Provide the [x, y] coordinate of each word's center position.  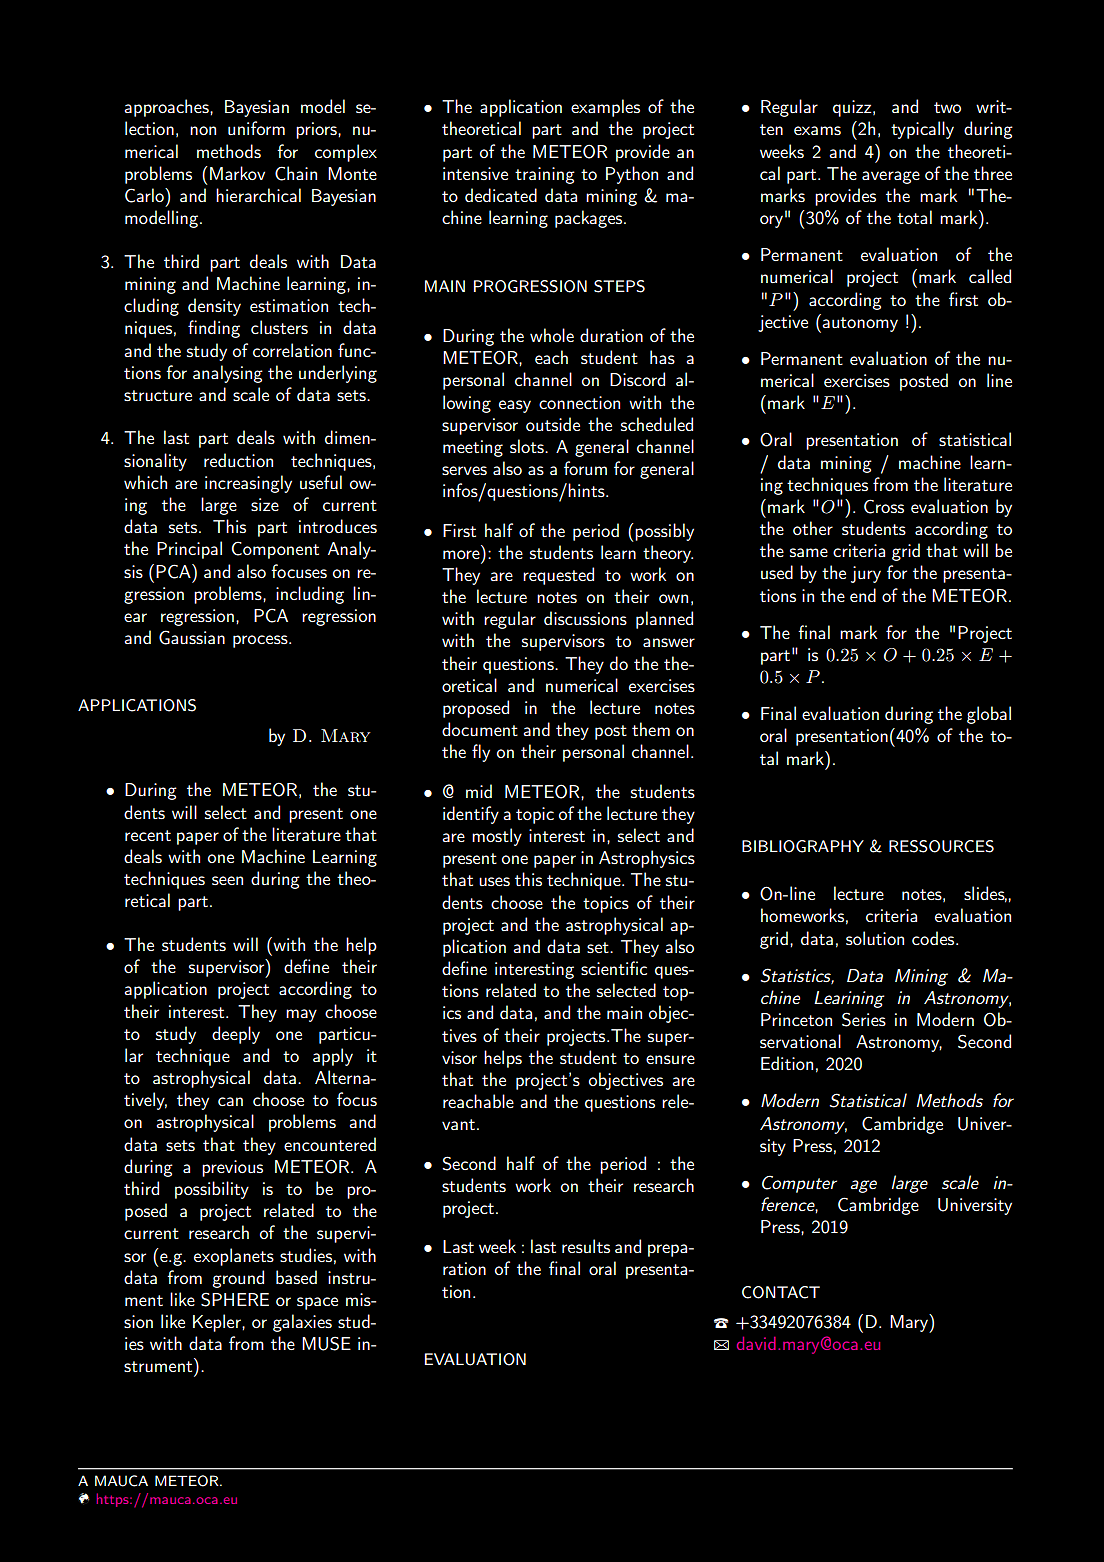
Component [275, 550]
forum [585, 468]
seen [227, 880]
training [545, 175]
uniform [256, 128]
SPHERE [235, 1299]
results [586, 1246]
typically [922, 130]
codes [934, 938]
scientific [614, 968]
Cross [884, 506]
